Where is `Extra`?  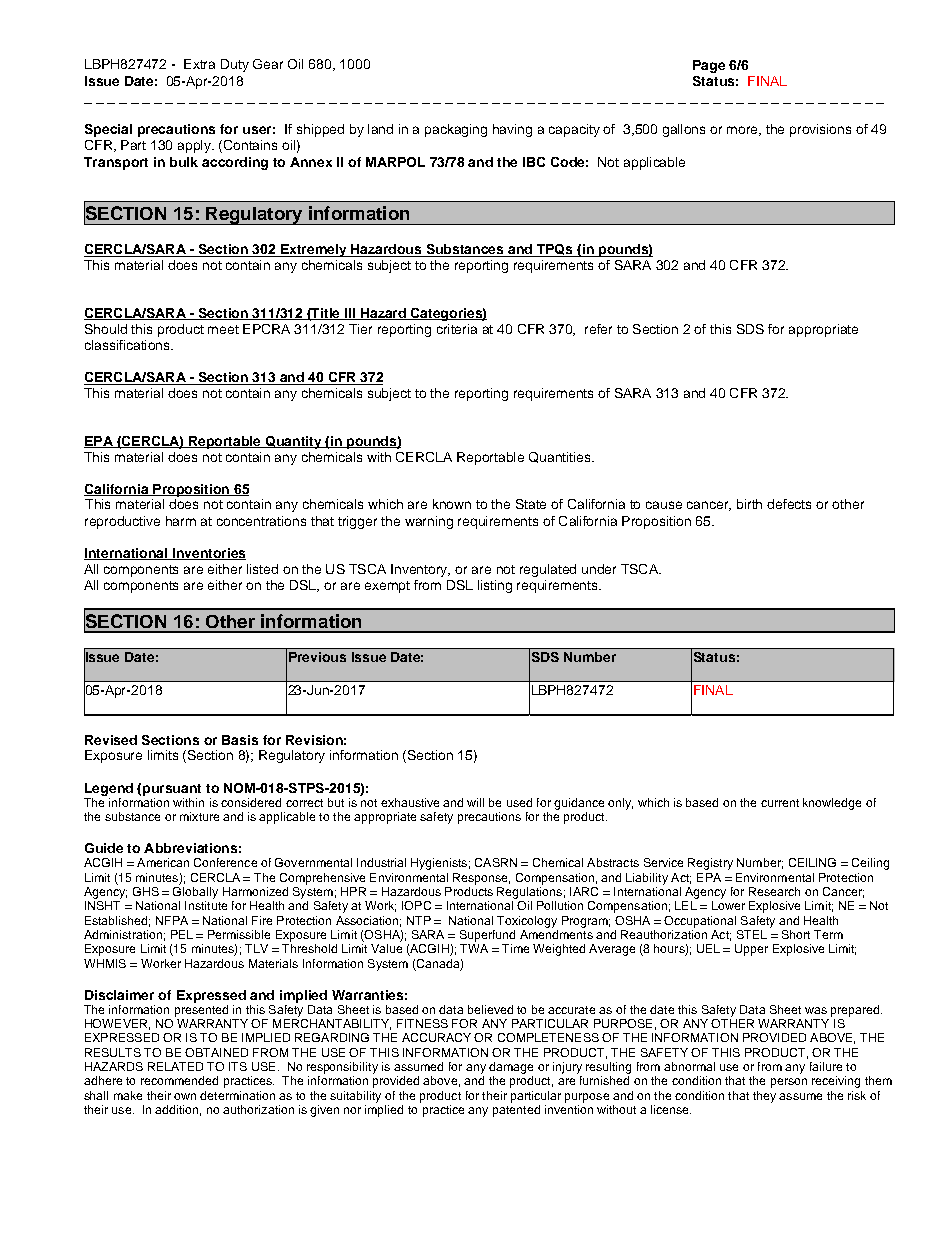 Extra is located at coordinates (199, 64).
